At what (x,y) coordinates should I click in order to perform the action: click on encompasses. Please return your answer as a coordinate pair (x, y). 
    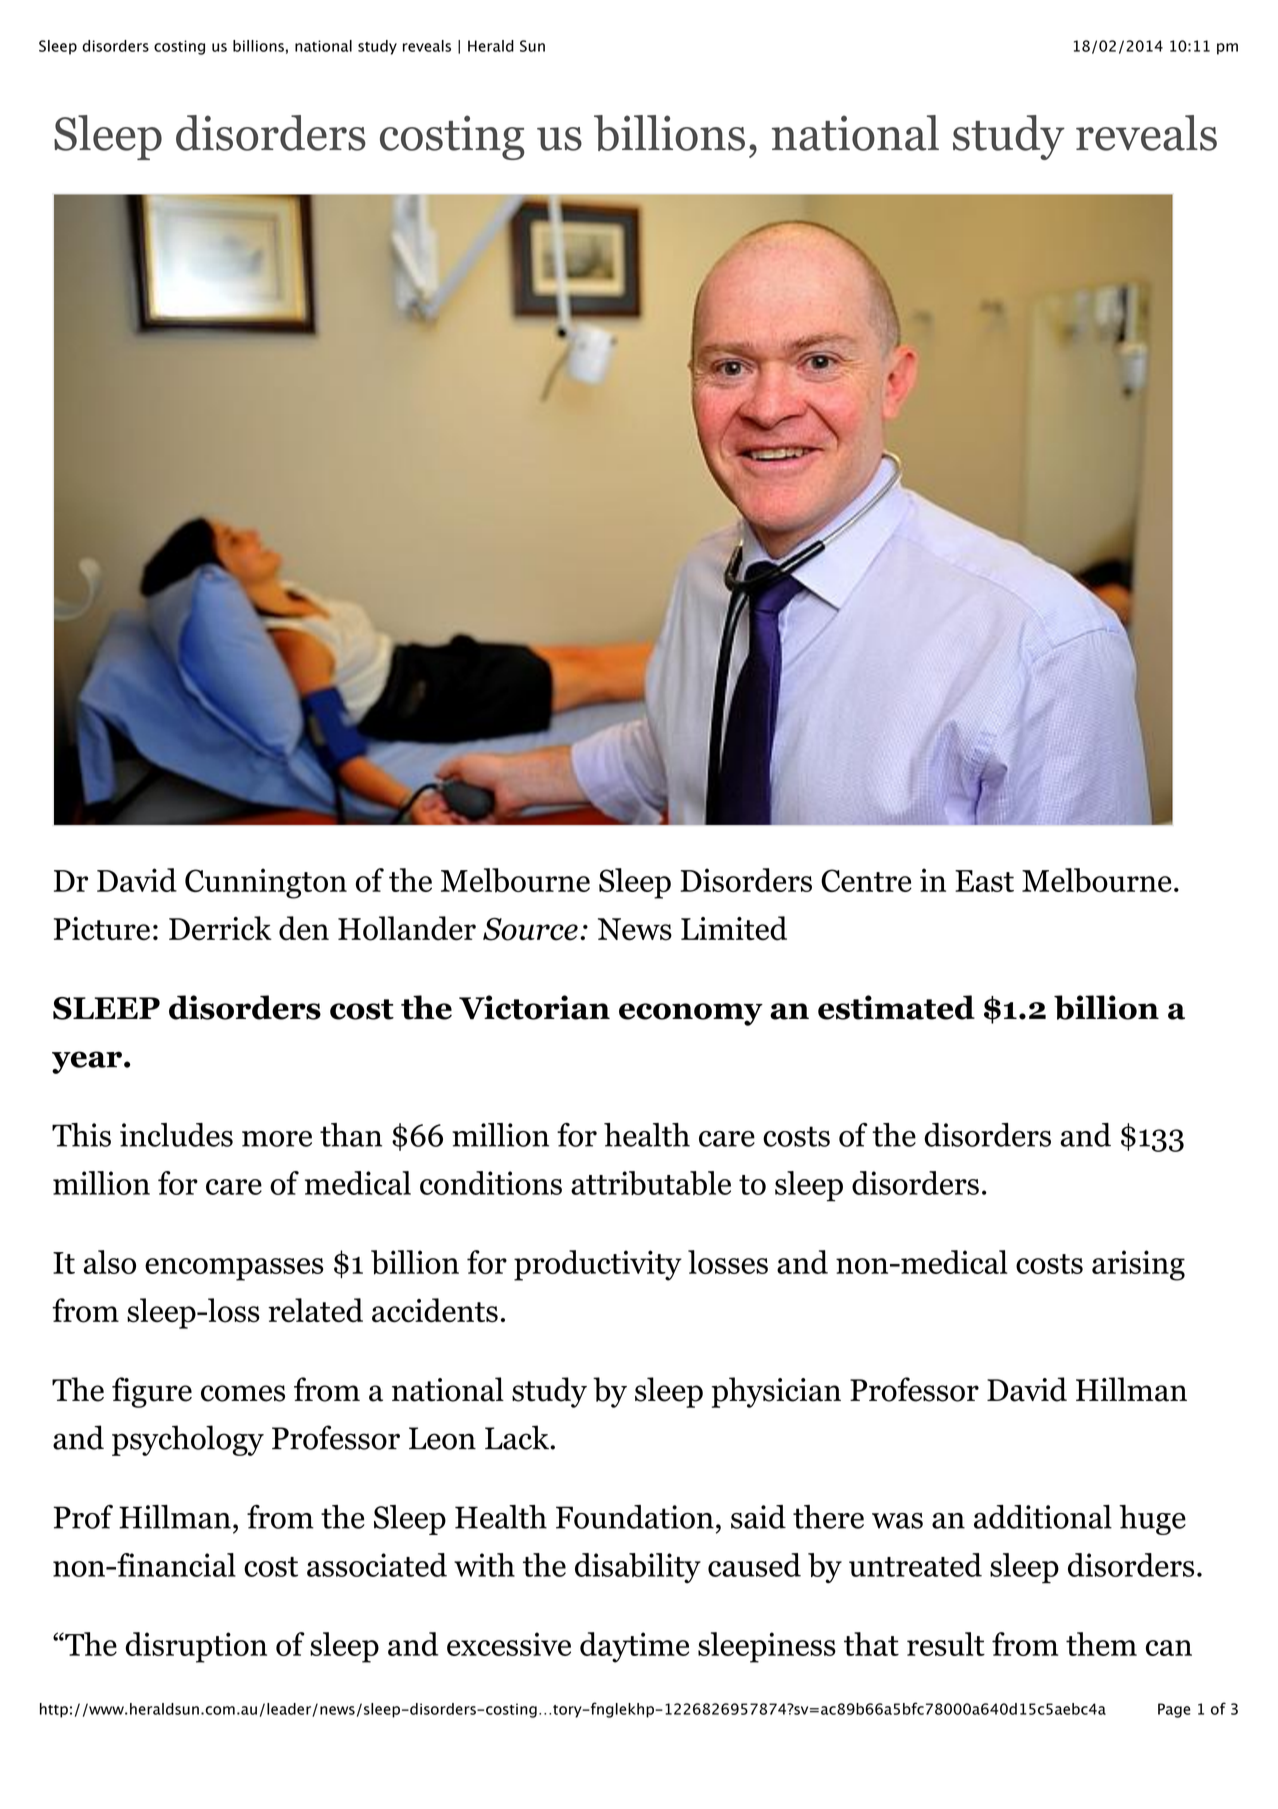
    Looking at the image, I should click on (234, 1269).
